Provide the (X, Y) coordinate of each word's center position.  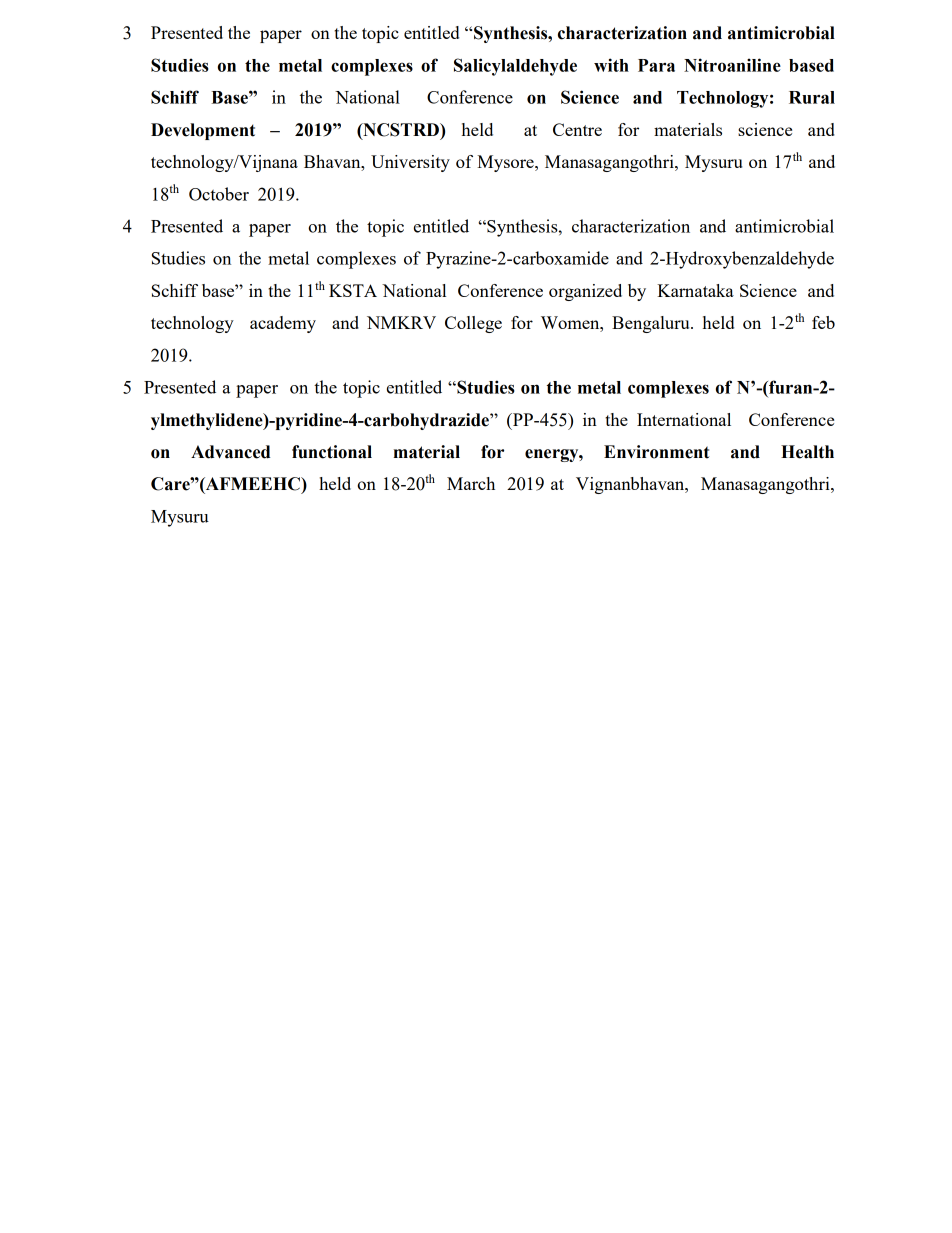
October (219, 194)
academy (283, 324)
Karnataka (695, 290)
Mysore (506, 163)
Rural (812, 97)
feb (823, 322)
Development (203, 131)
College (473, 324)
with (611, 65)
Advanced (230, 452)
